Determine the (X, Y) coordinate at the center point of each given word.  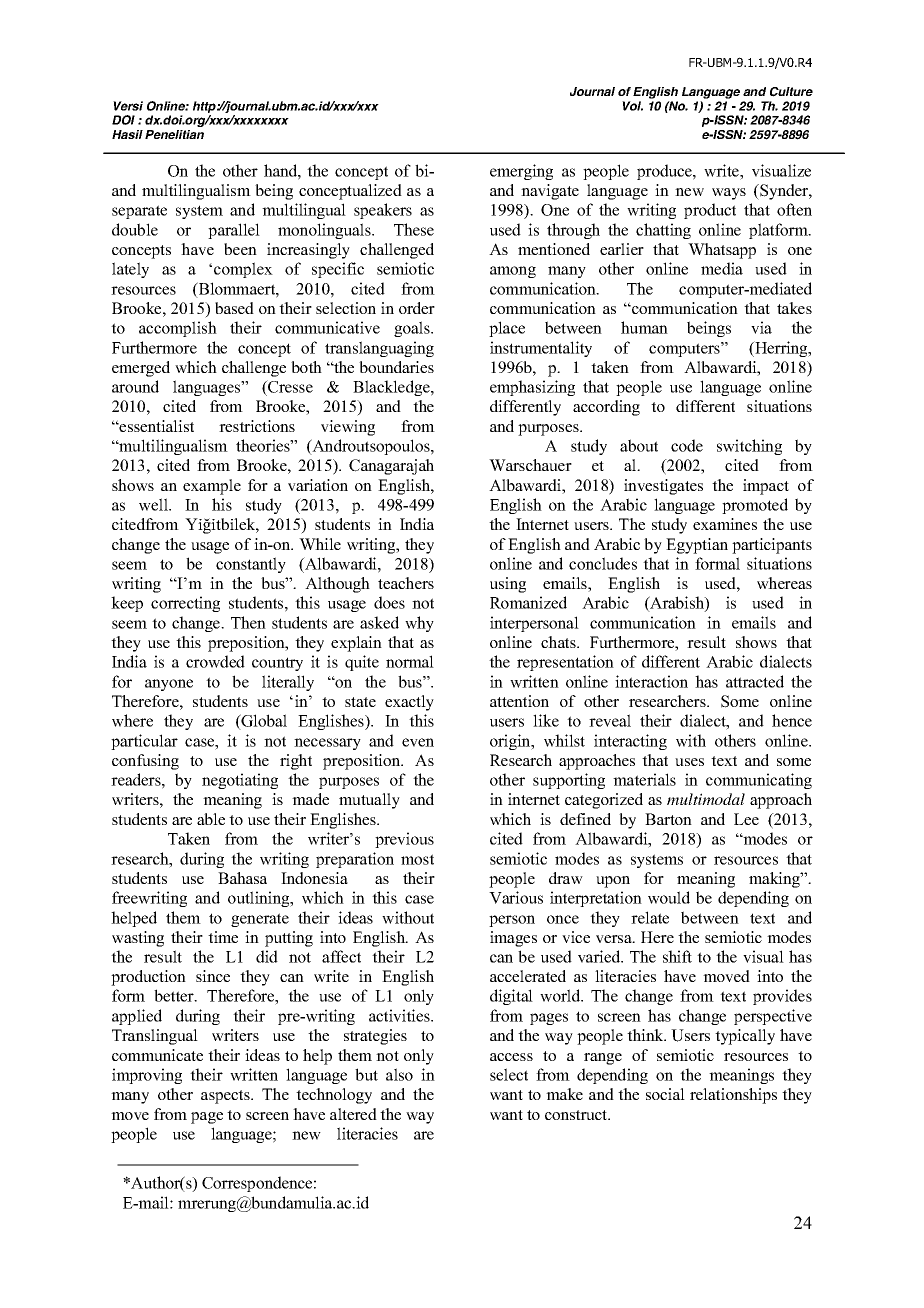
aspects (226, 1097)
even (418, 742)
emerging (521, 172)
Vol (632, 106)
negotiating (240, 781)
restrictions (257, 426)
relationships (733, 1096)
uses (689, 762)
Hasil (127, 134)
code (687, 445)
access (511, 1057)
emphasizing (532, 388)
